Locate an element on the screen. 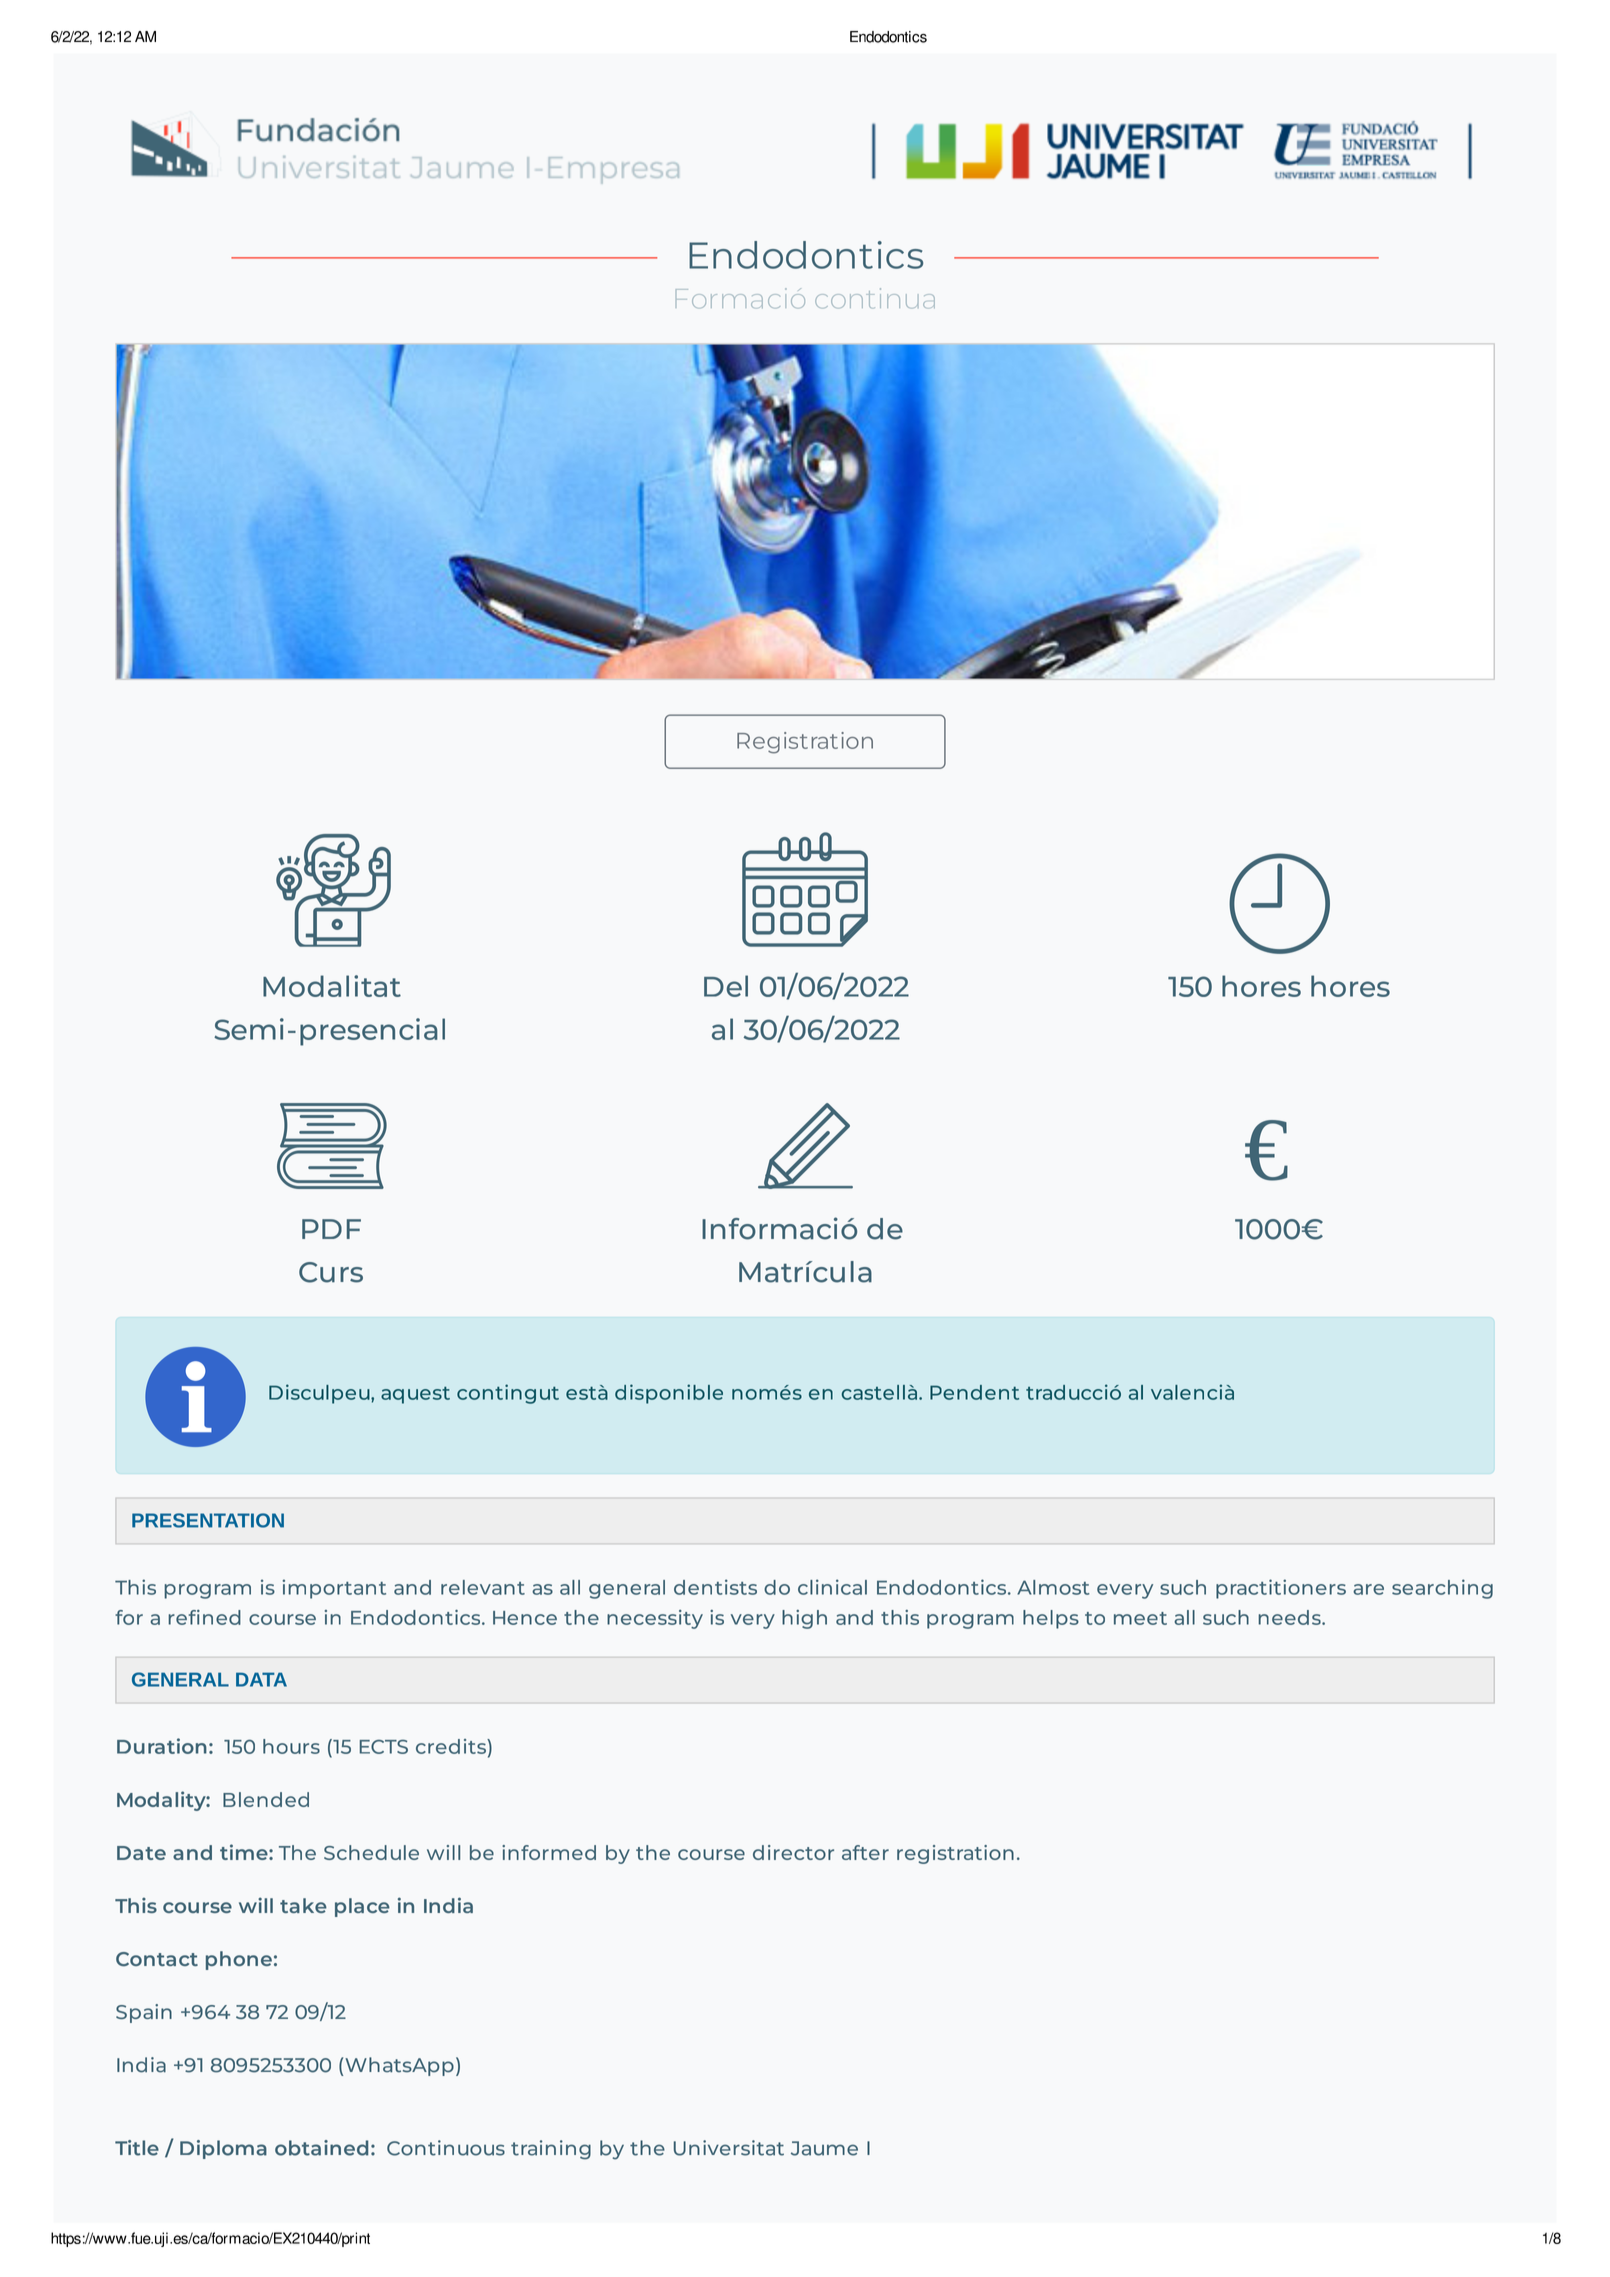 Image resolution: width=1610 pixels, height=2277 pixels. Pendent is located at coordinates (974, 1392).
